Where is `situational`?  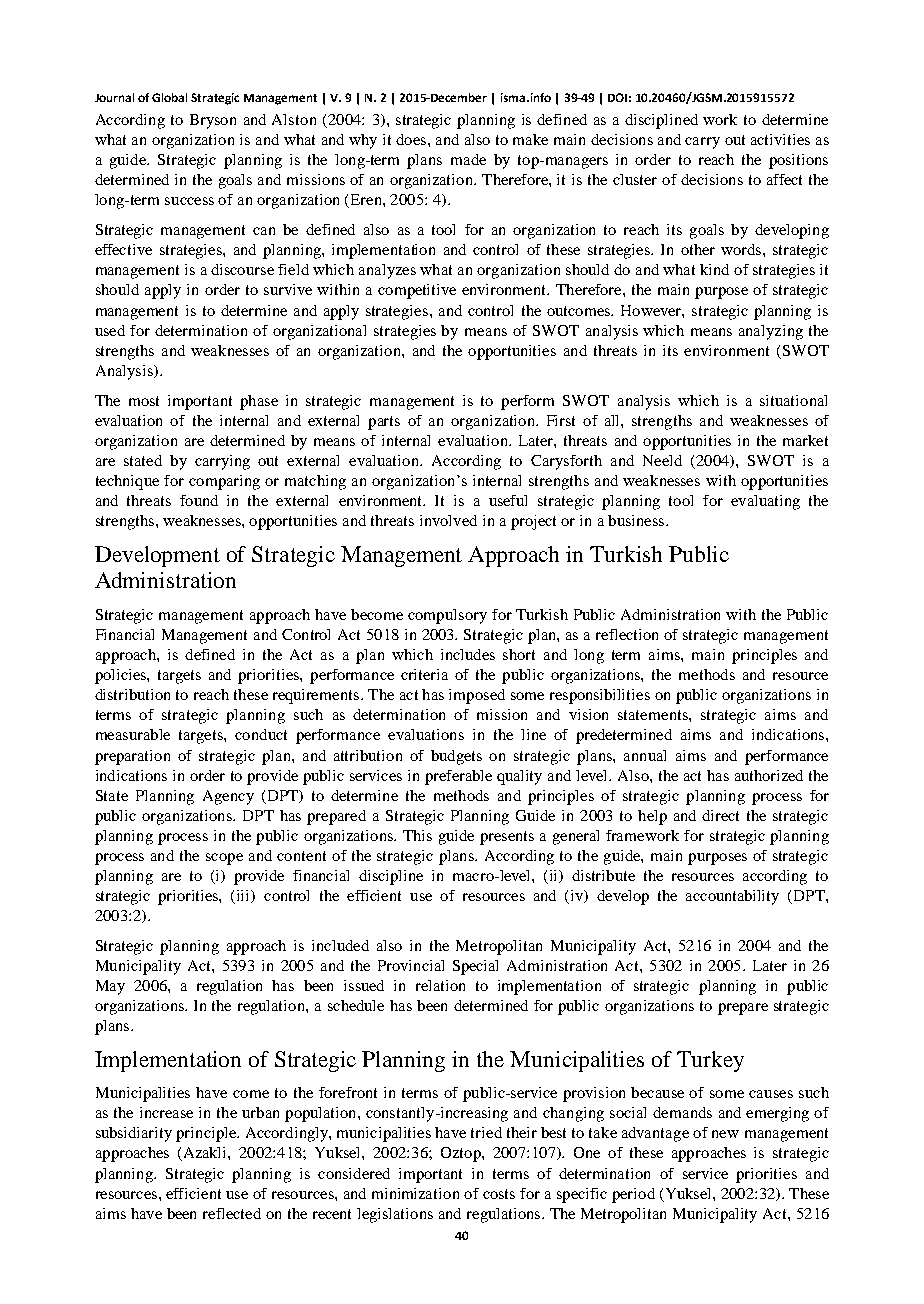 situational is located at coordinates (793, 400).
